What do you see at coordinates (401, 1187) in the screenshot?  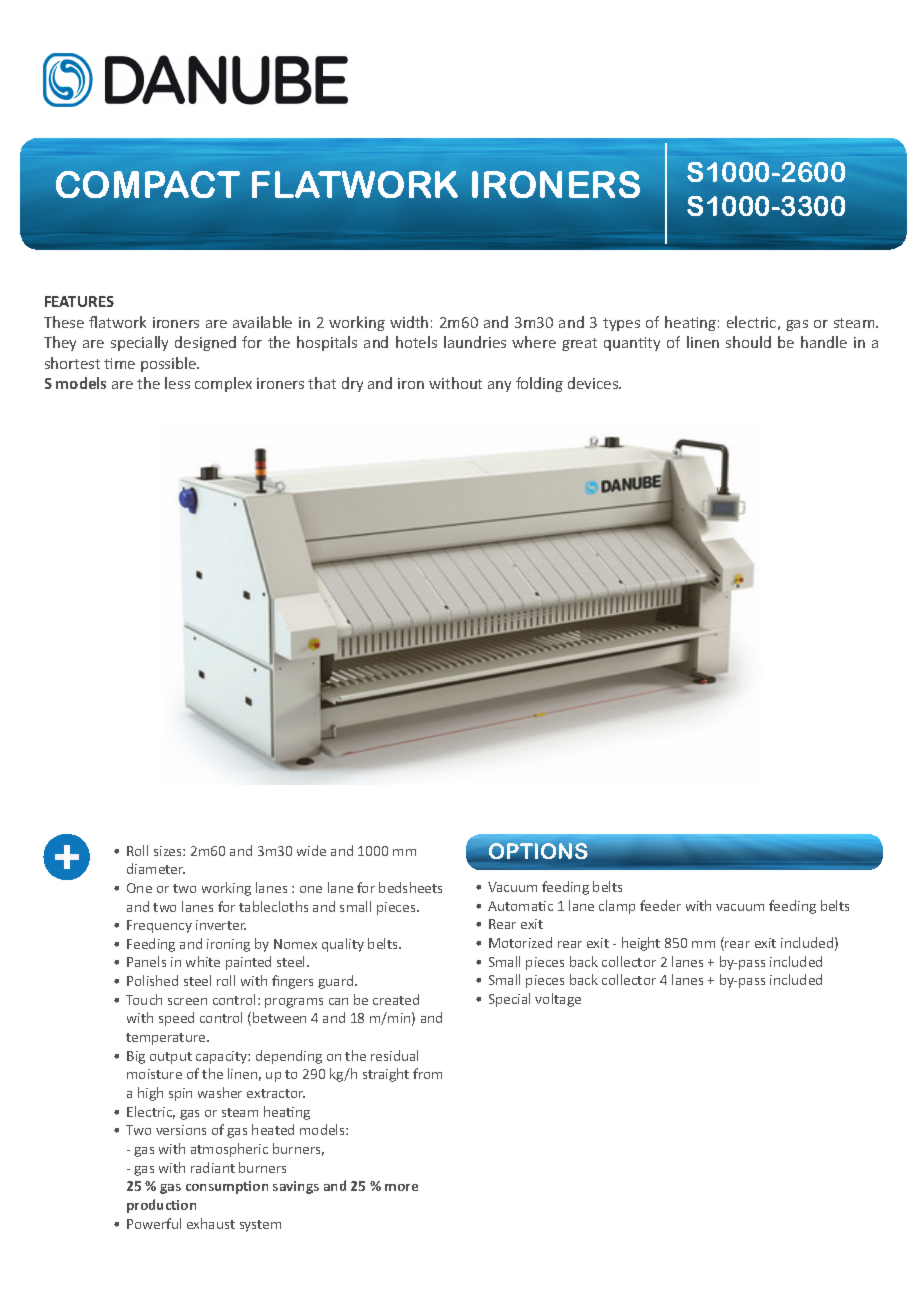 I see `more` at bounding box center [401, 1187].
